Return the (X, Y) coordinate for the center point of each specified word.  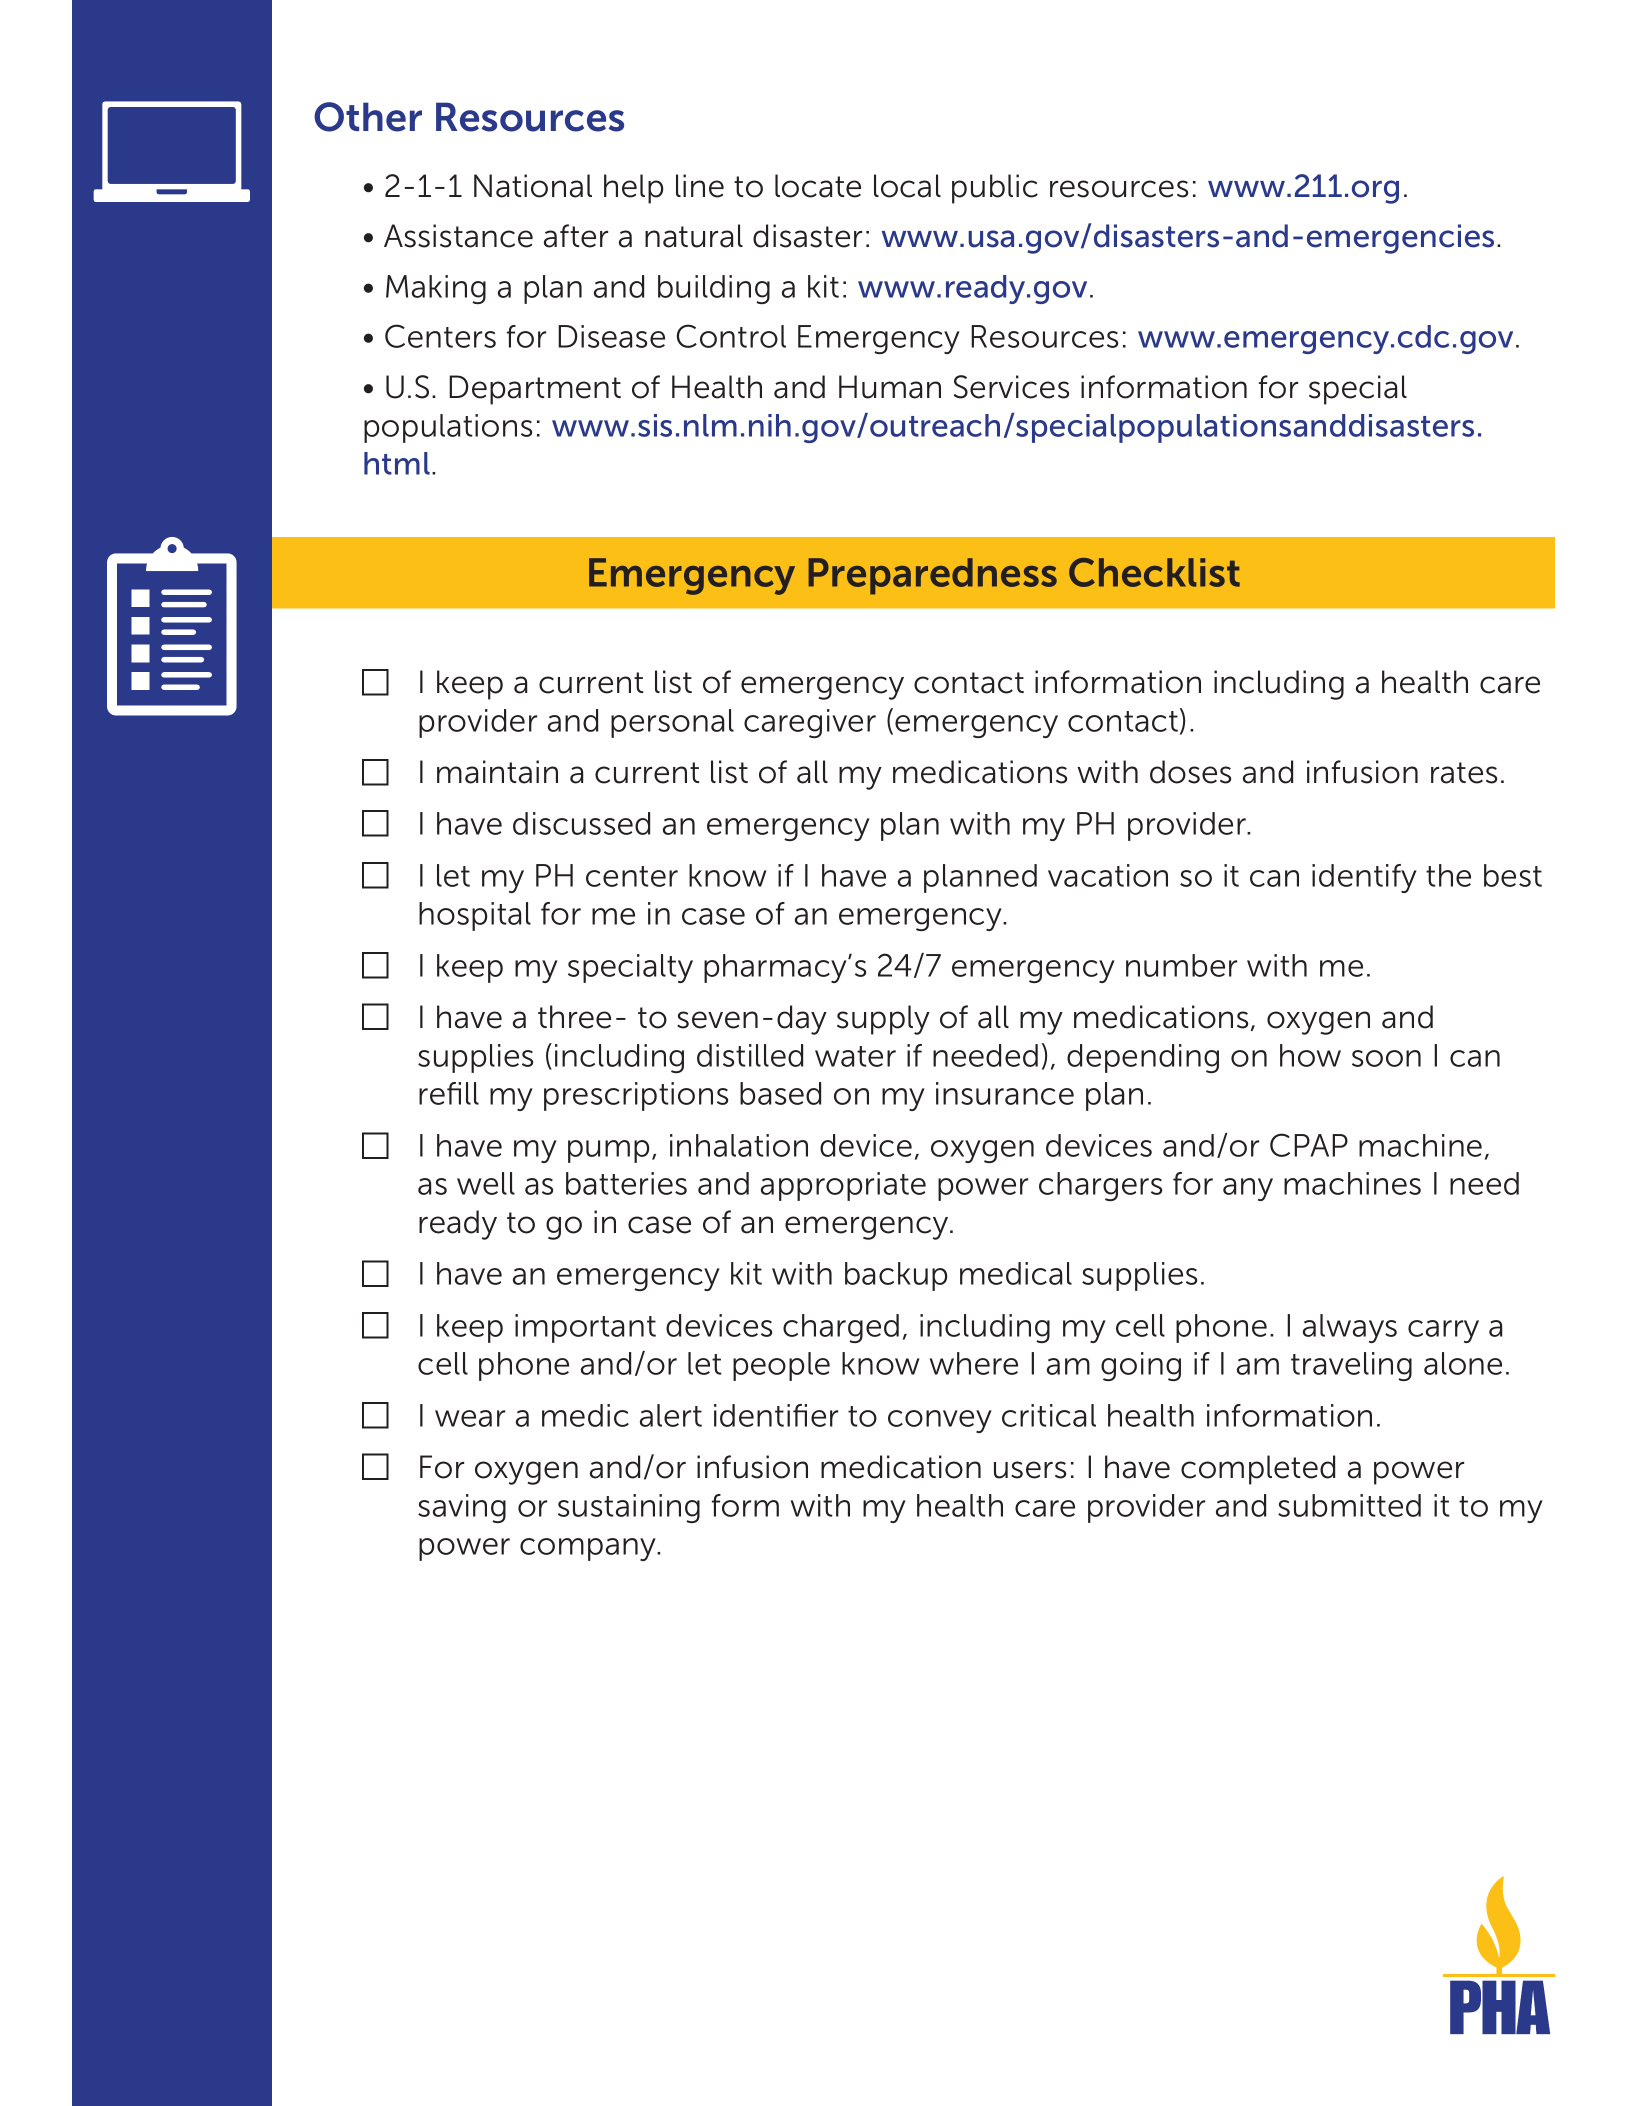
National (533, 186)
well (486, 1183)
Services (1011, 387)
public (995, 189)
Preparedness (932, 576)
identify (1364, 878)
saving (462, 1508)
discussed (581, 823)
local (907, 186)
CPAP (1309, 1145)
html (397, 463)
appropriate (843, 1186)
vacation (1108, 875)
